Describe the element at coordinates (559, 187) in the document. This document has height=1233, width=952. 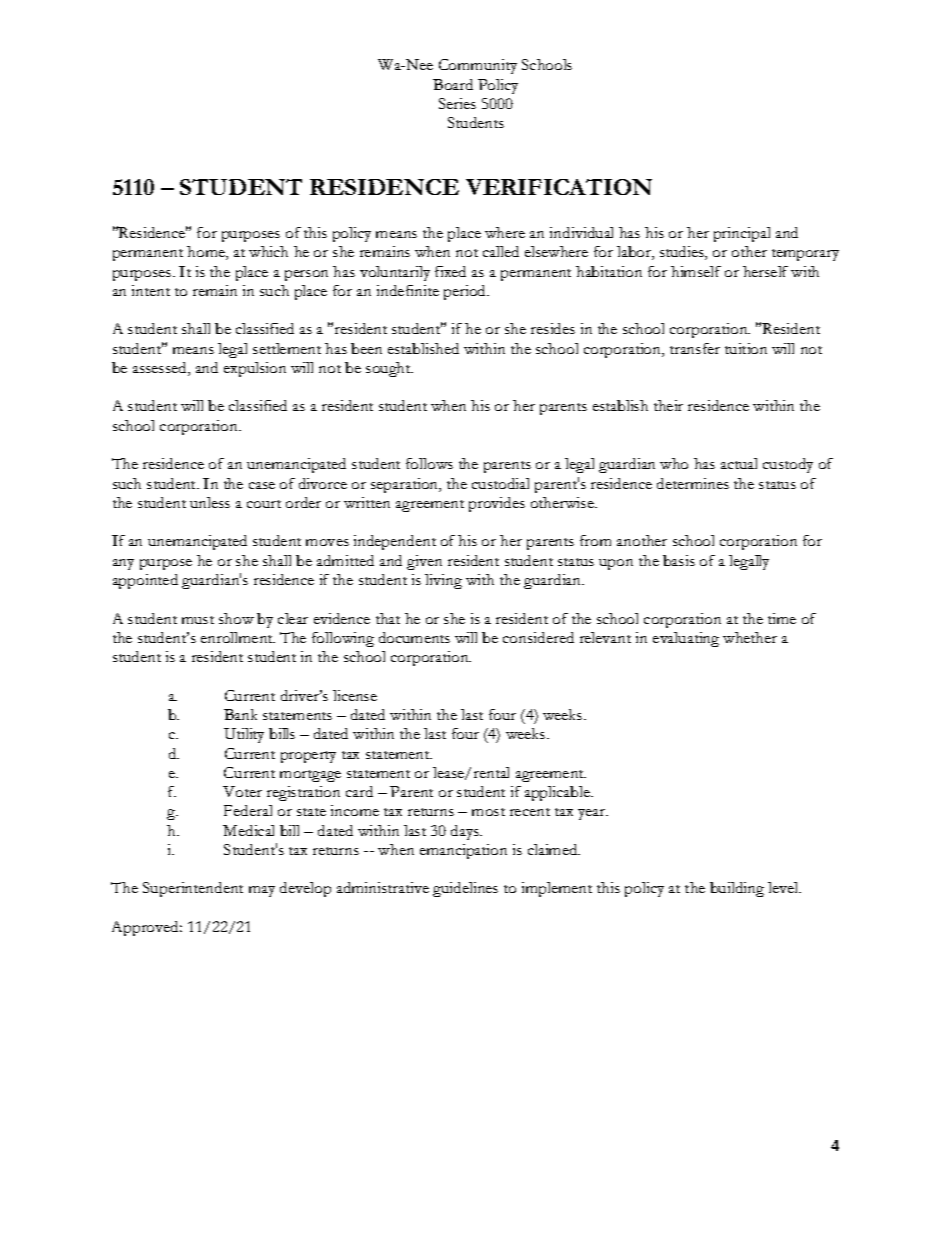
I see `VERIFICATION` at that location.
